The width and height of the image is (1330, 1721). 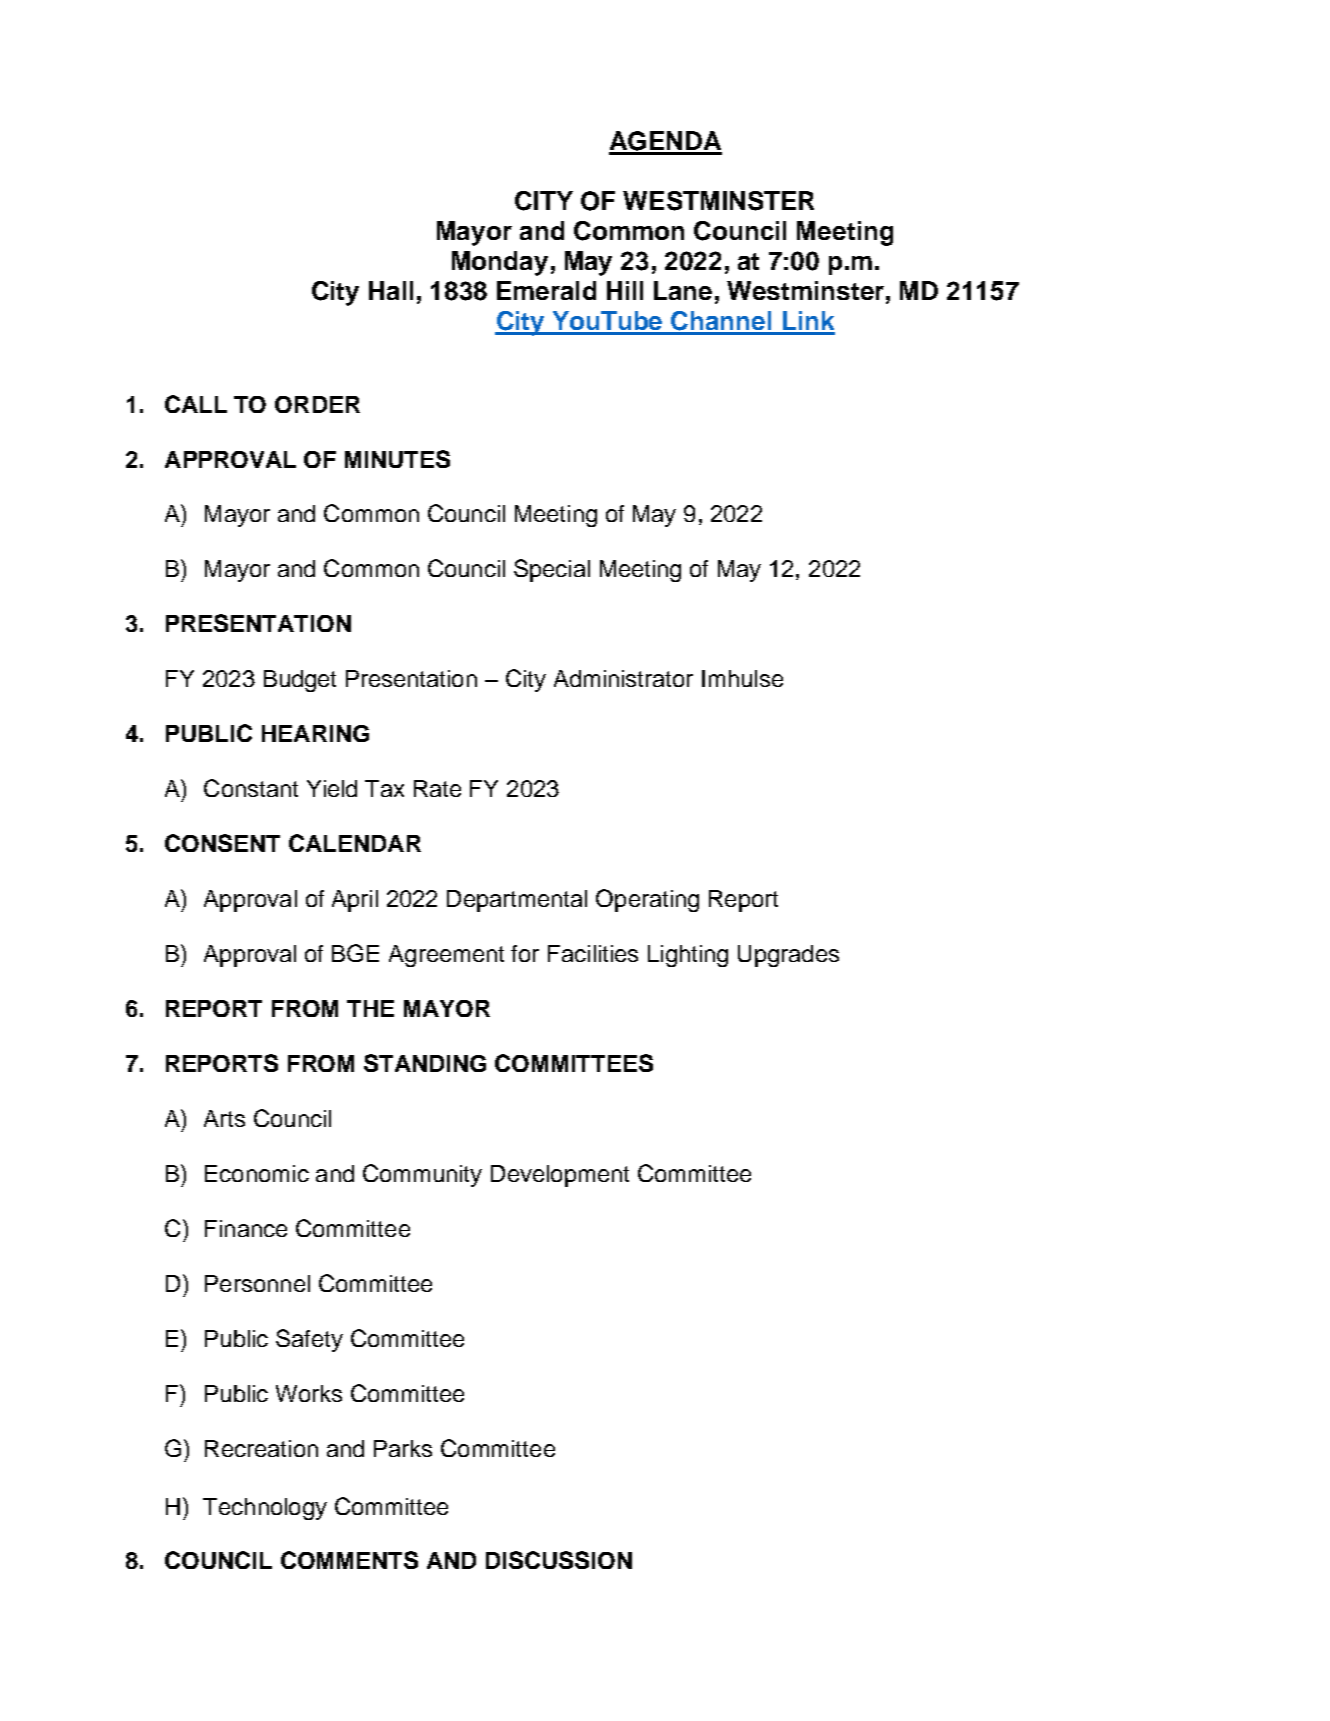 I want to click on STANDING, so click(x=425, y=1063).
